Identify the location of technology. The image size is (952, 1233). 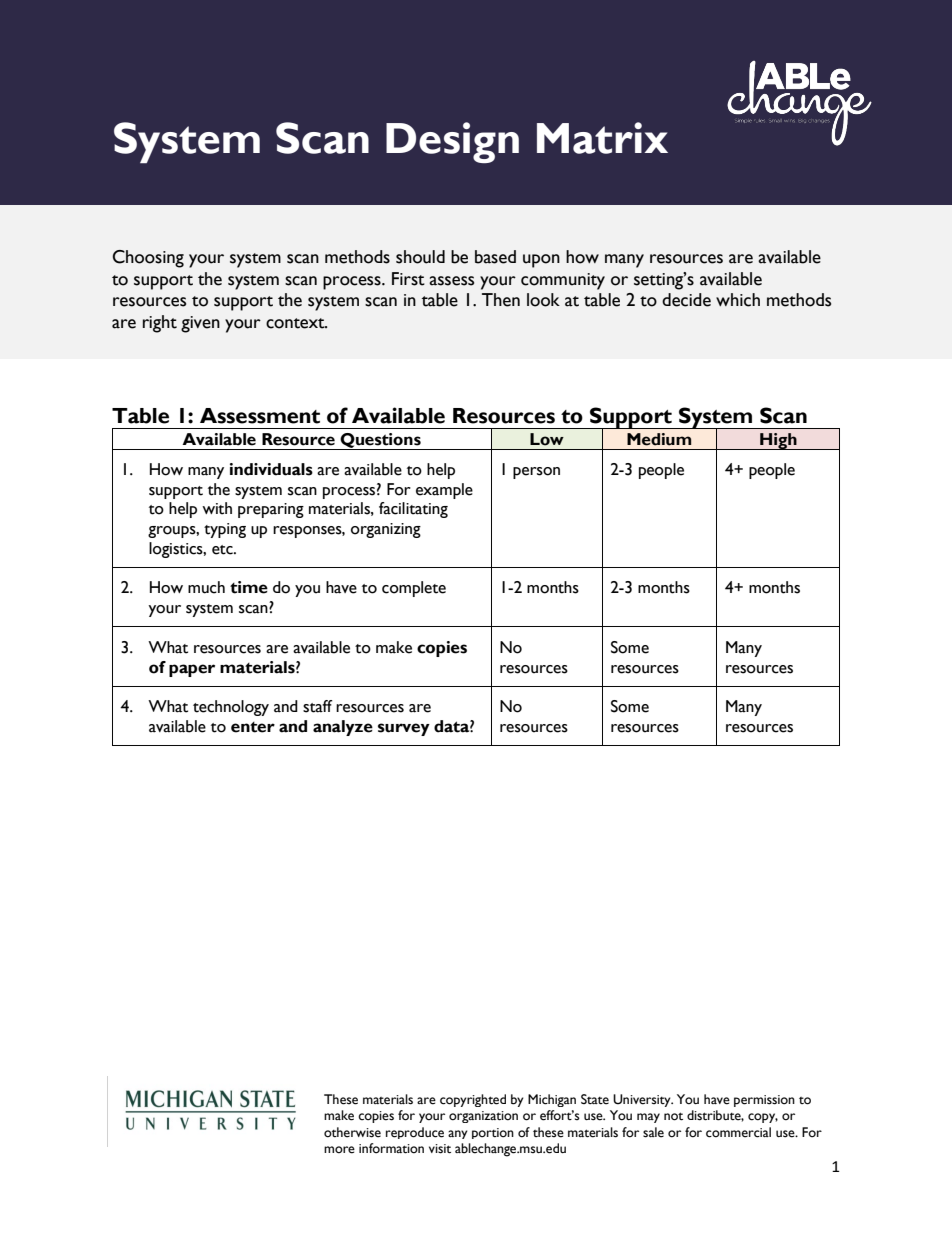
(231, 708).
